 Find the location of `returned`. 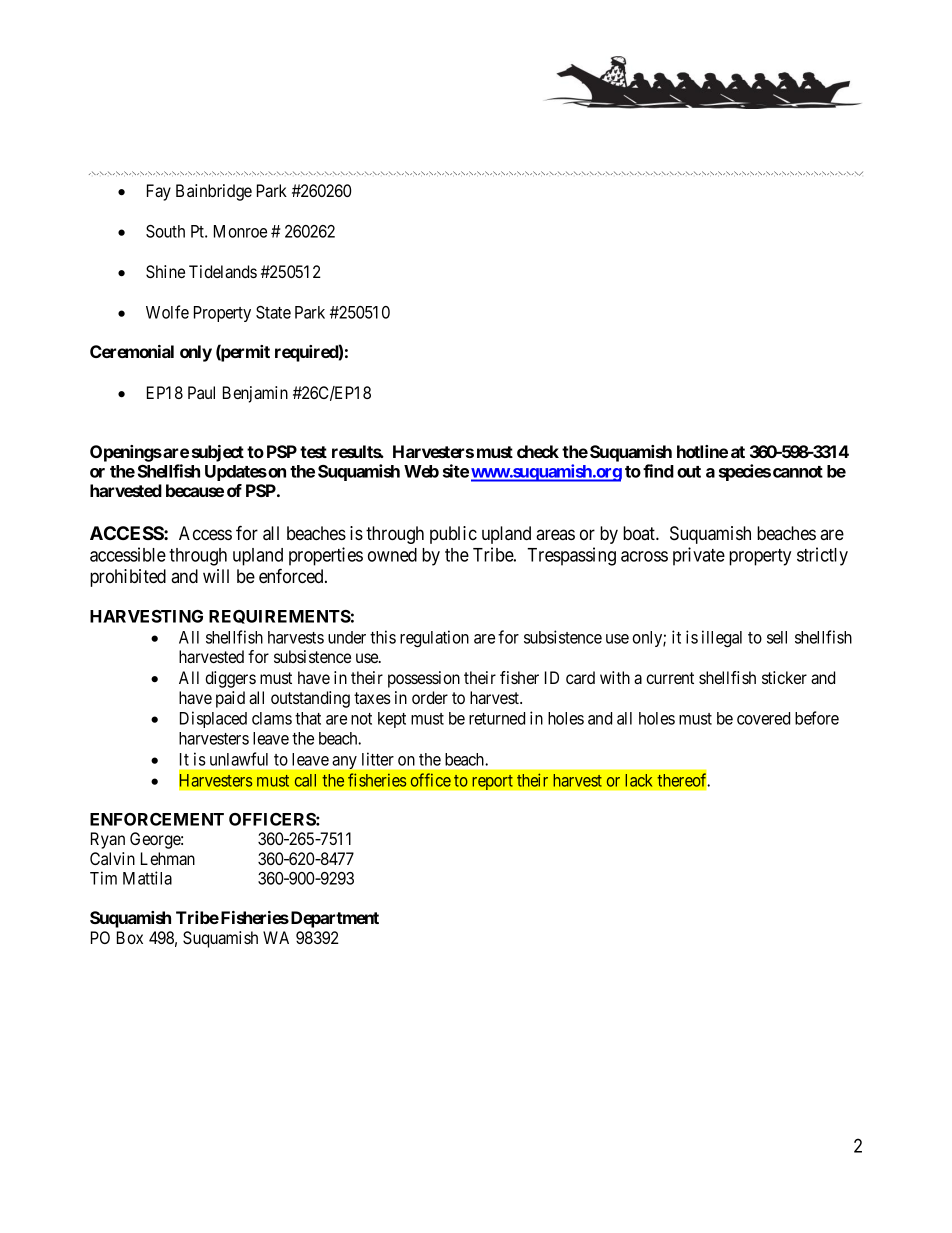

returned is located at coordinates (497, 718).
